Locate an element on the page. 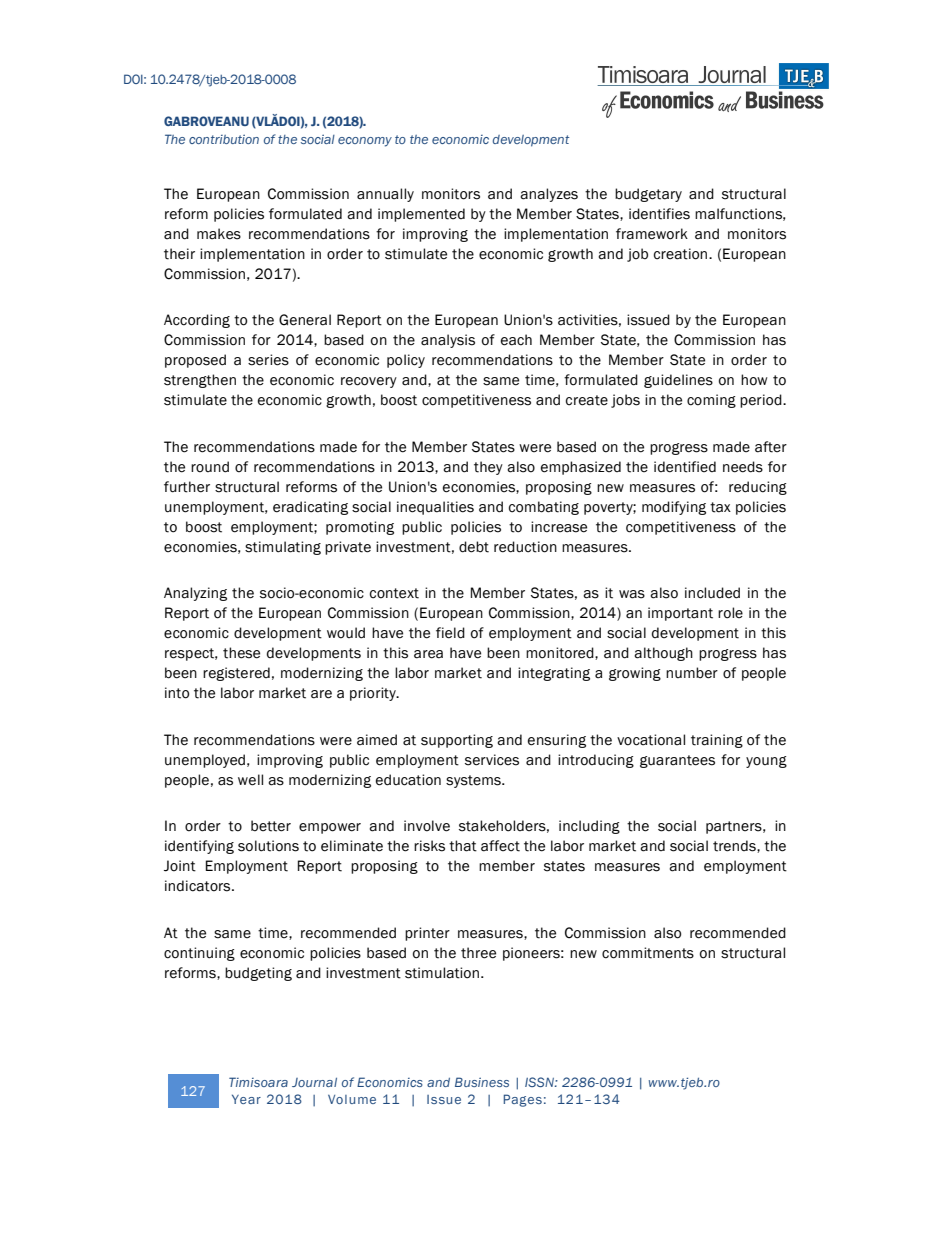 This document has width=952, height=1233. contribution is located at coordinates (224, 139).
